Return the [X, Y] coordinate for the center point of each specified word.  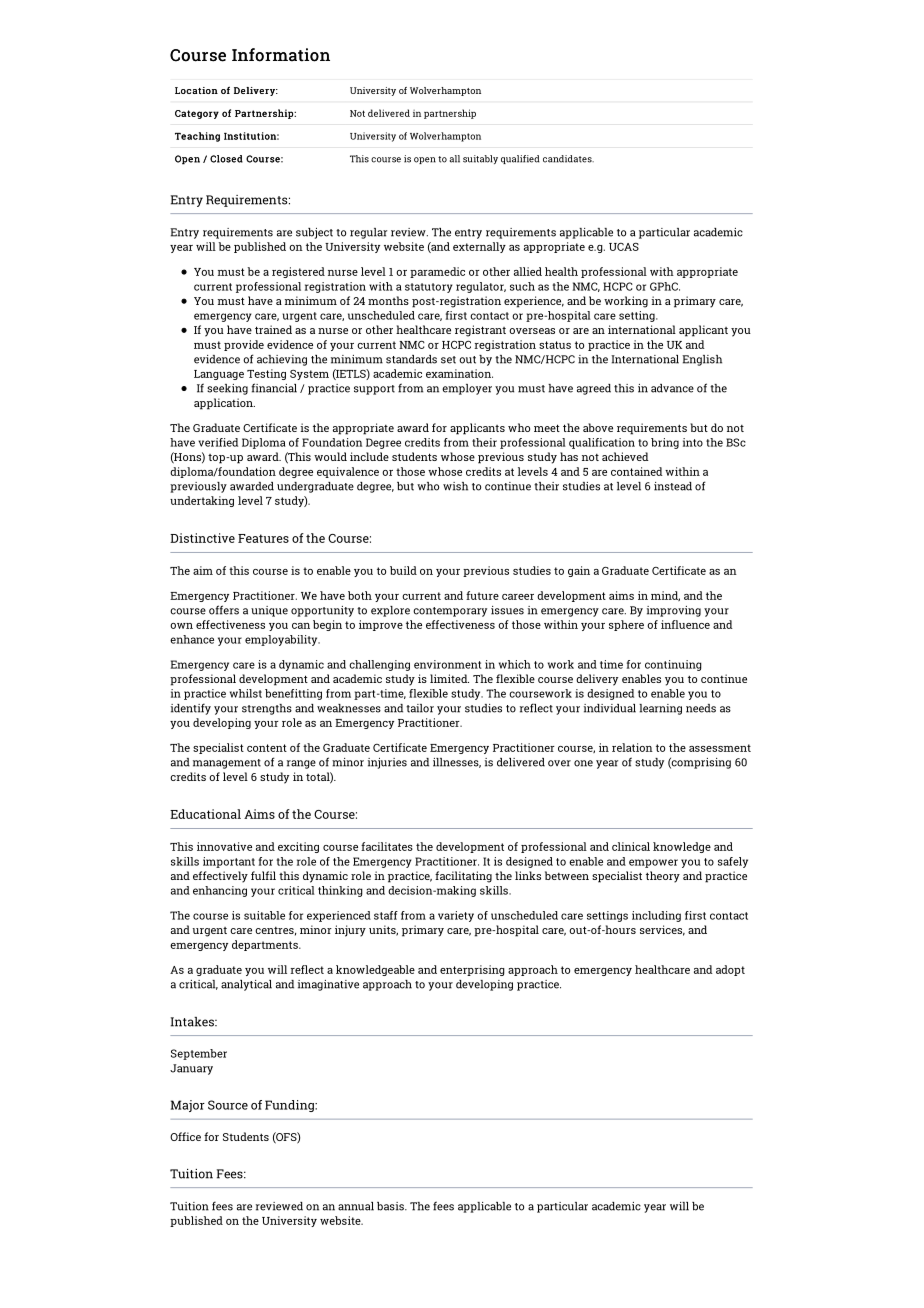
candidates [568, 159]
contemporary [450, 612]
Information [281, 55]
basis [391, 1206]
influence [685, 624]
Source [228, 1105]
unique [269, 611]
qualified [520, 159]
